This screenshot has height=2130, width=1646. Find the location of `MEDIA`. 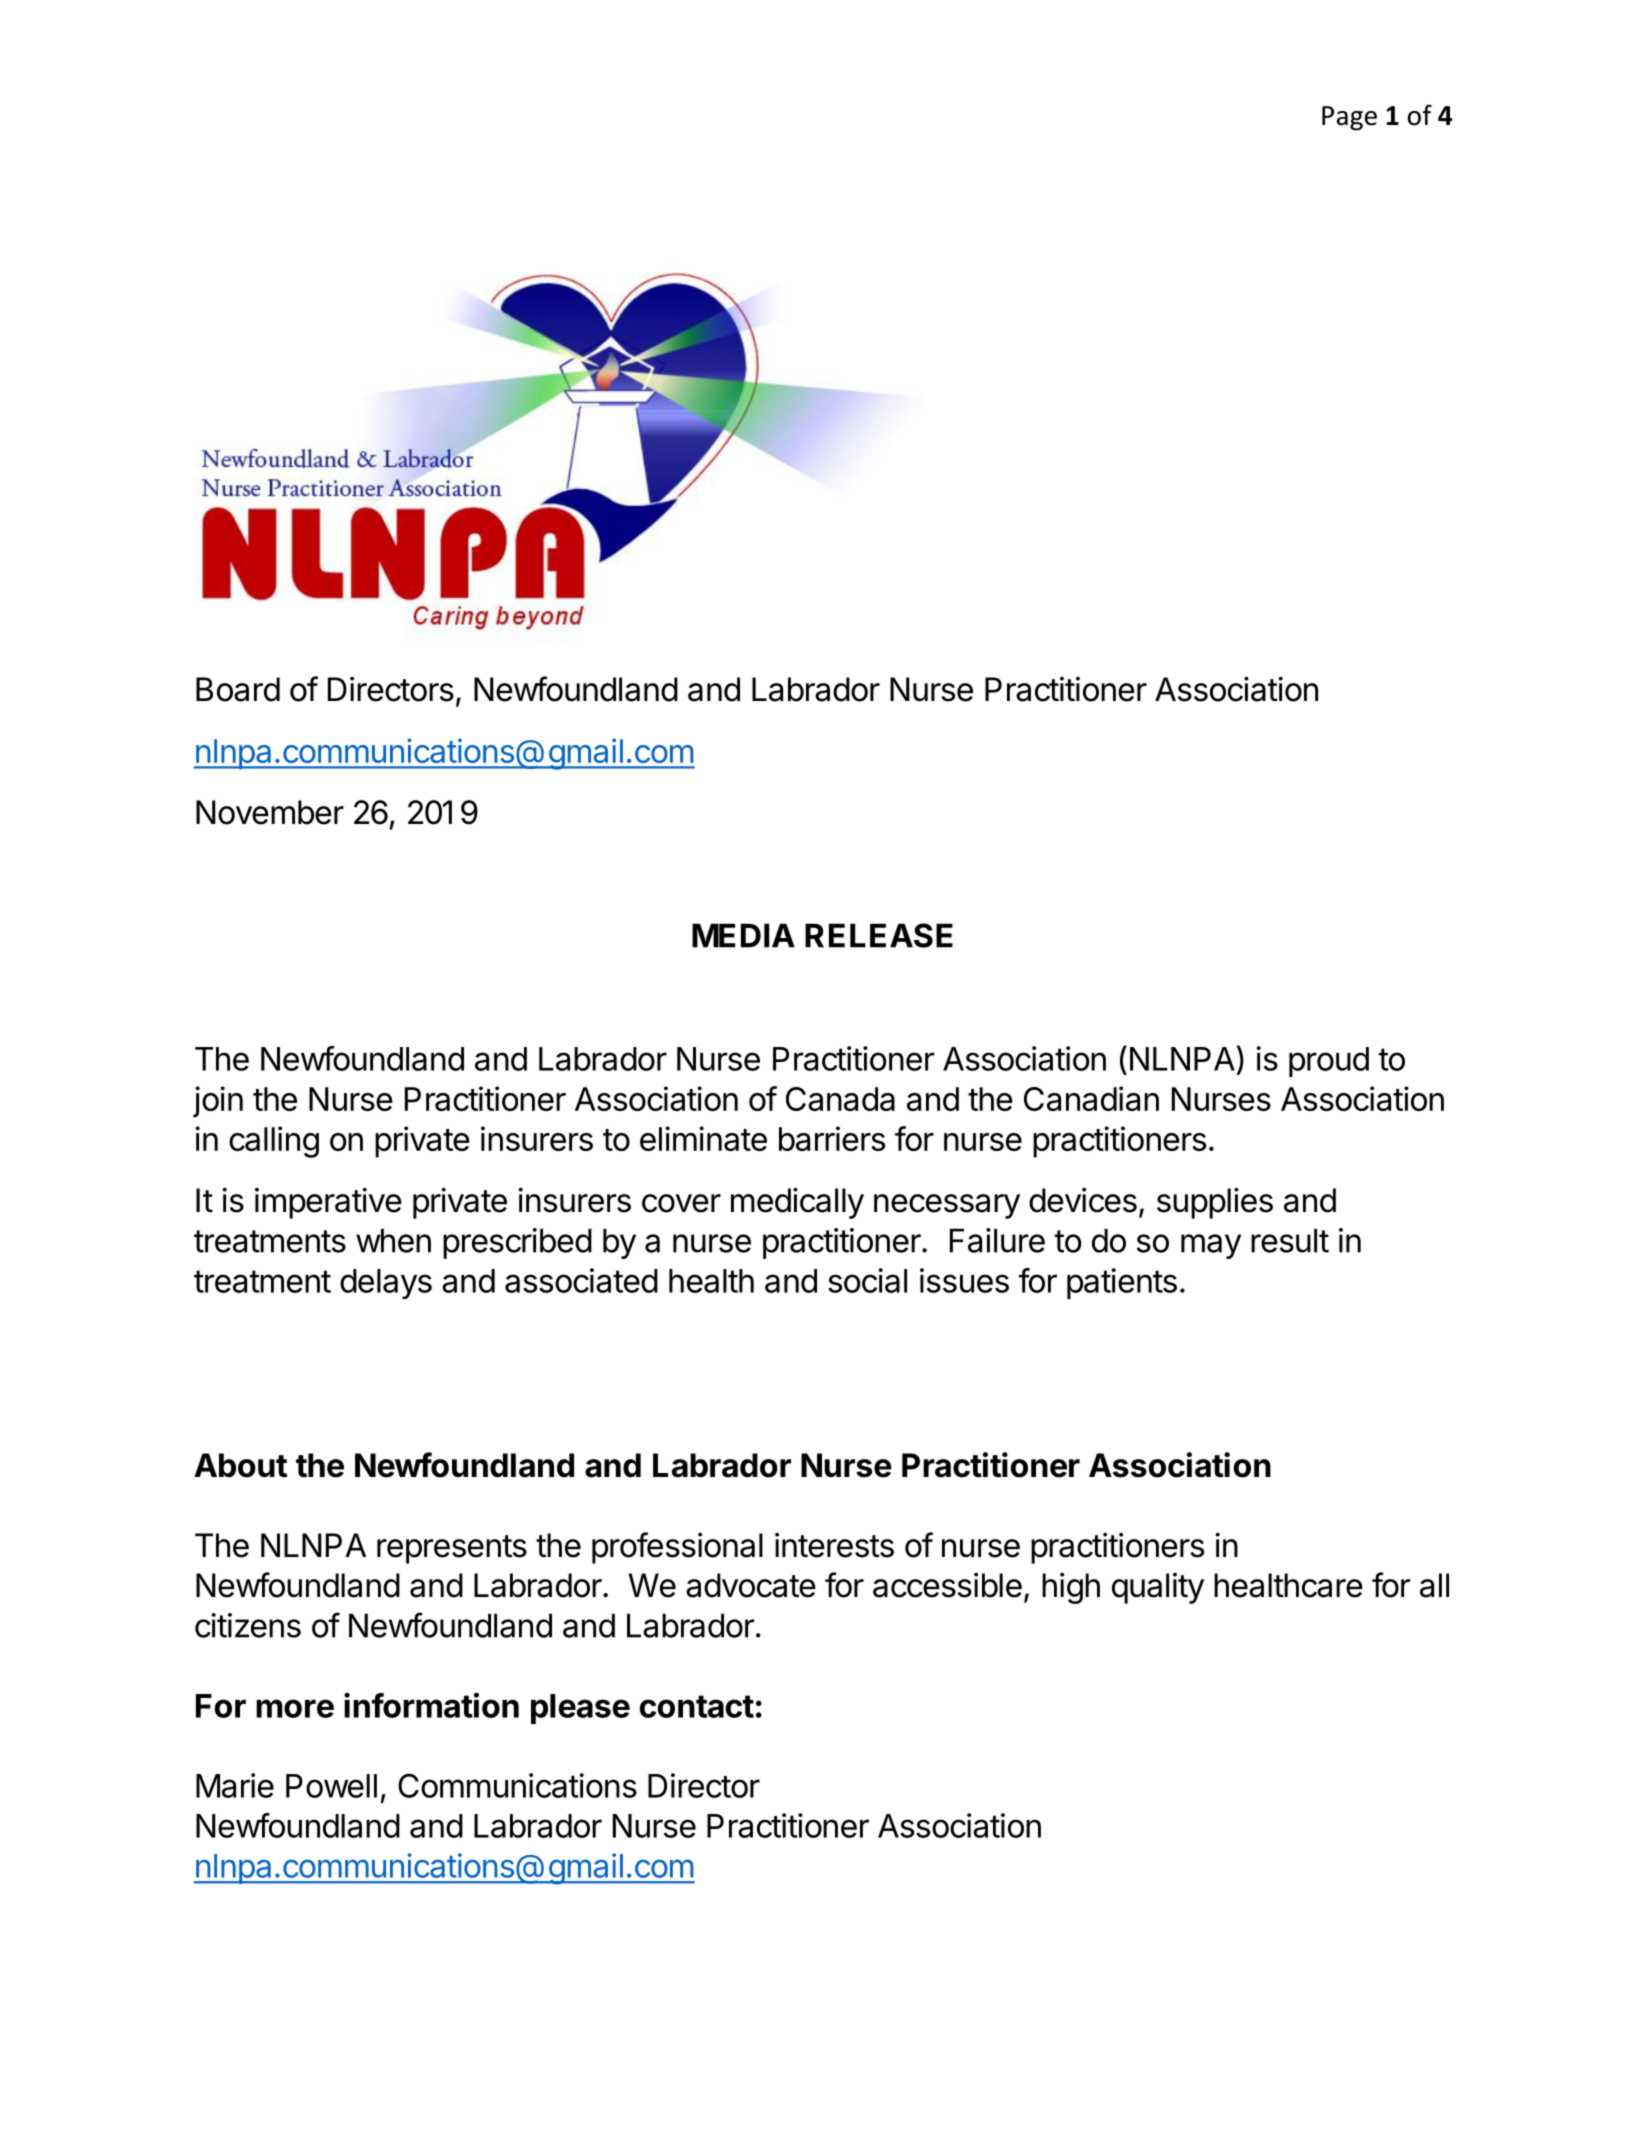

MEDIA is located at coordinates (743, 935).
